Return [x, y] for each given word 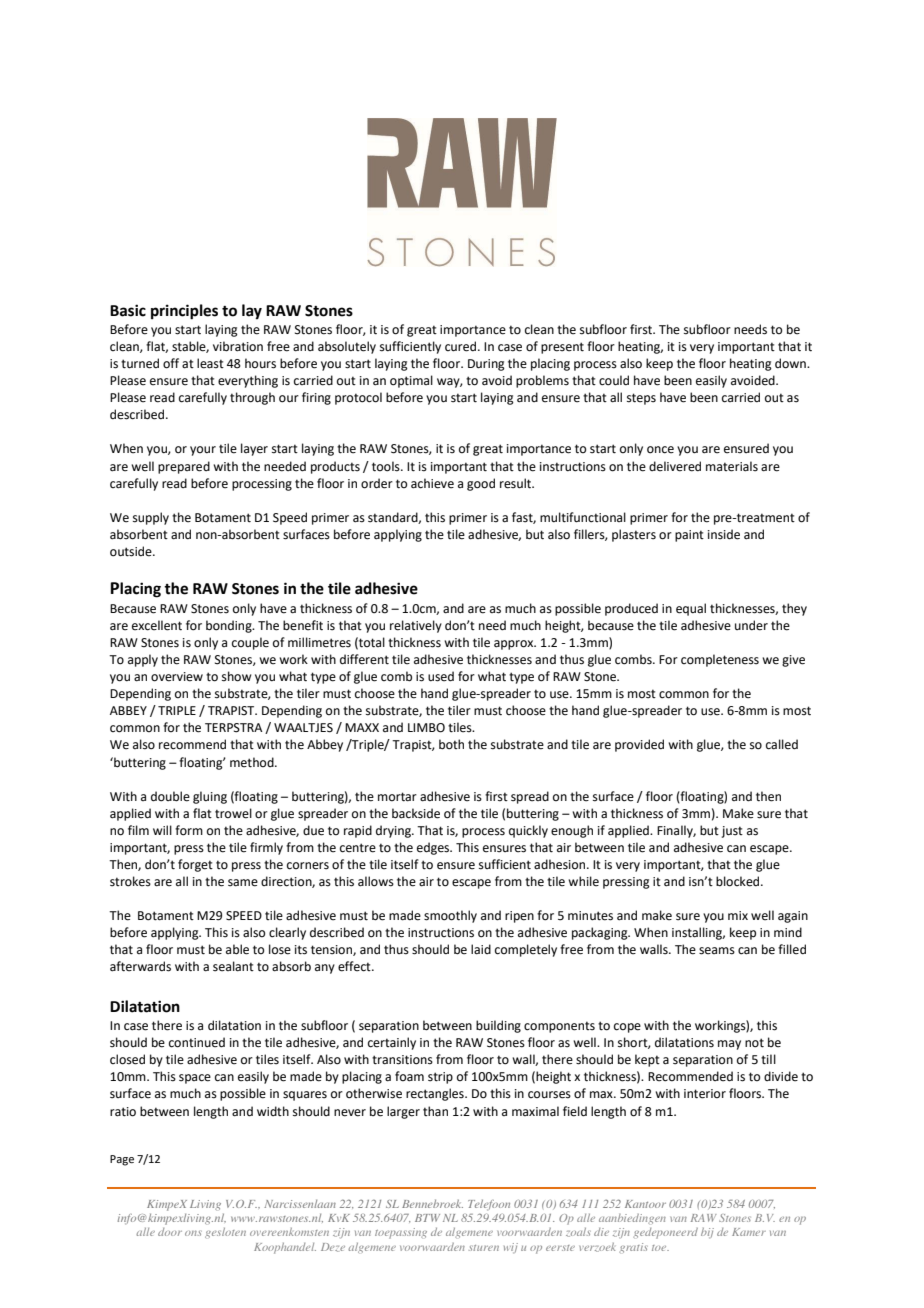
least [210, 363]
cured [462, 346]
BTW [427, 1218]
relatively [416, 626]
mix [738, 915]
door [170, 1232]
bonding [230, 626]
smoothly [450, 916]
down [791, 363]
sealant [233, 966]
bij [707, 1233]
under [751, 625]
